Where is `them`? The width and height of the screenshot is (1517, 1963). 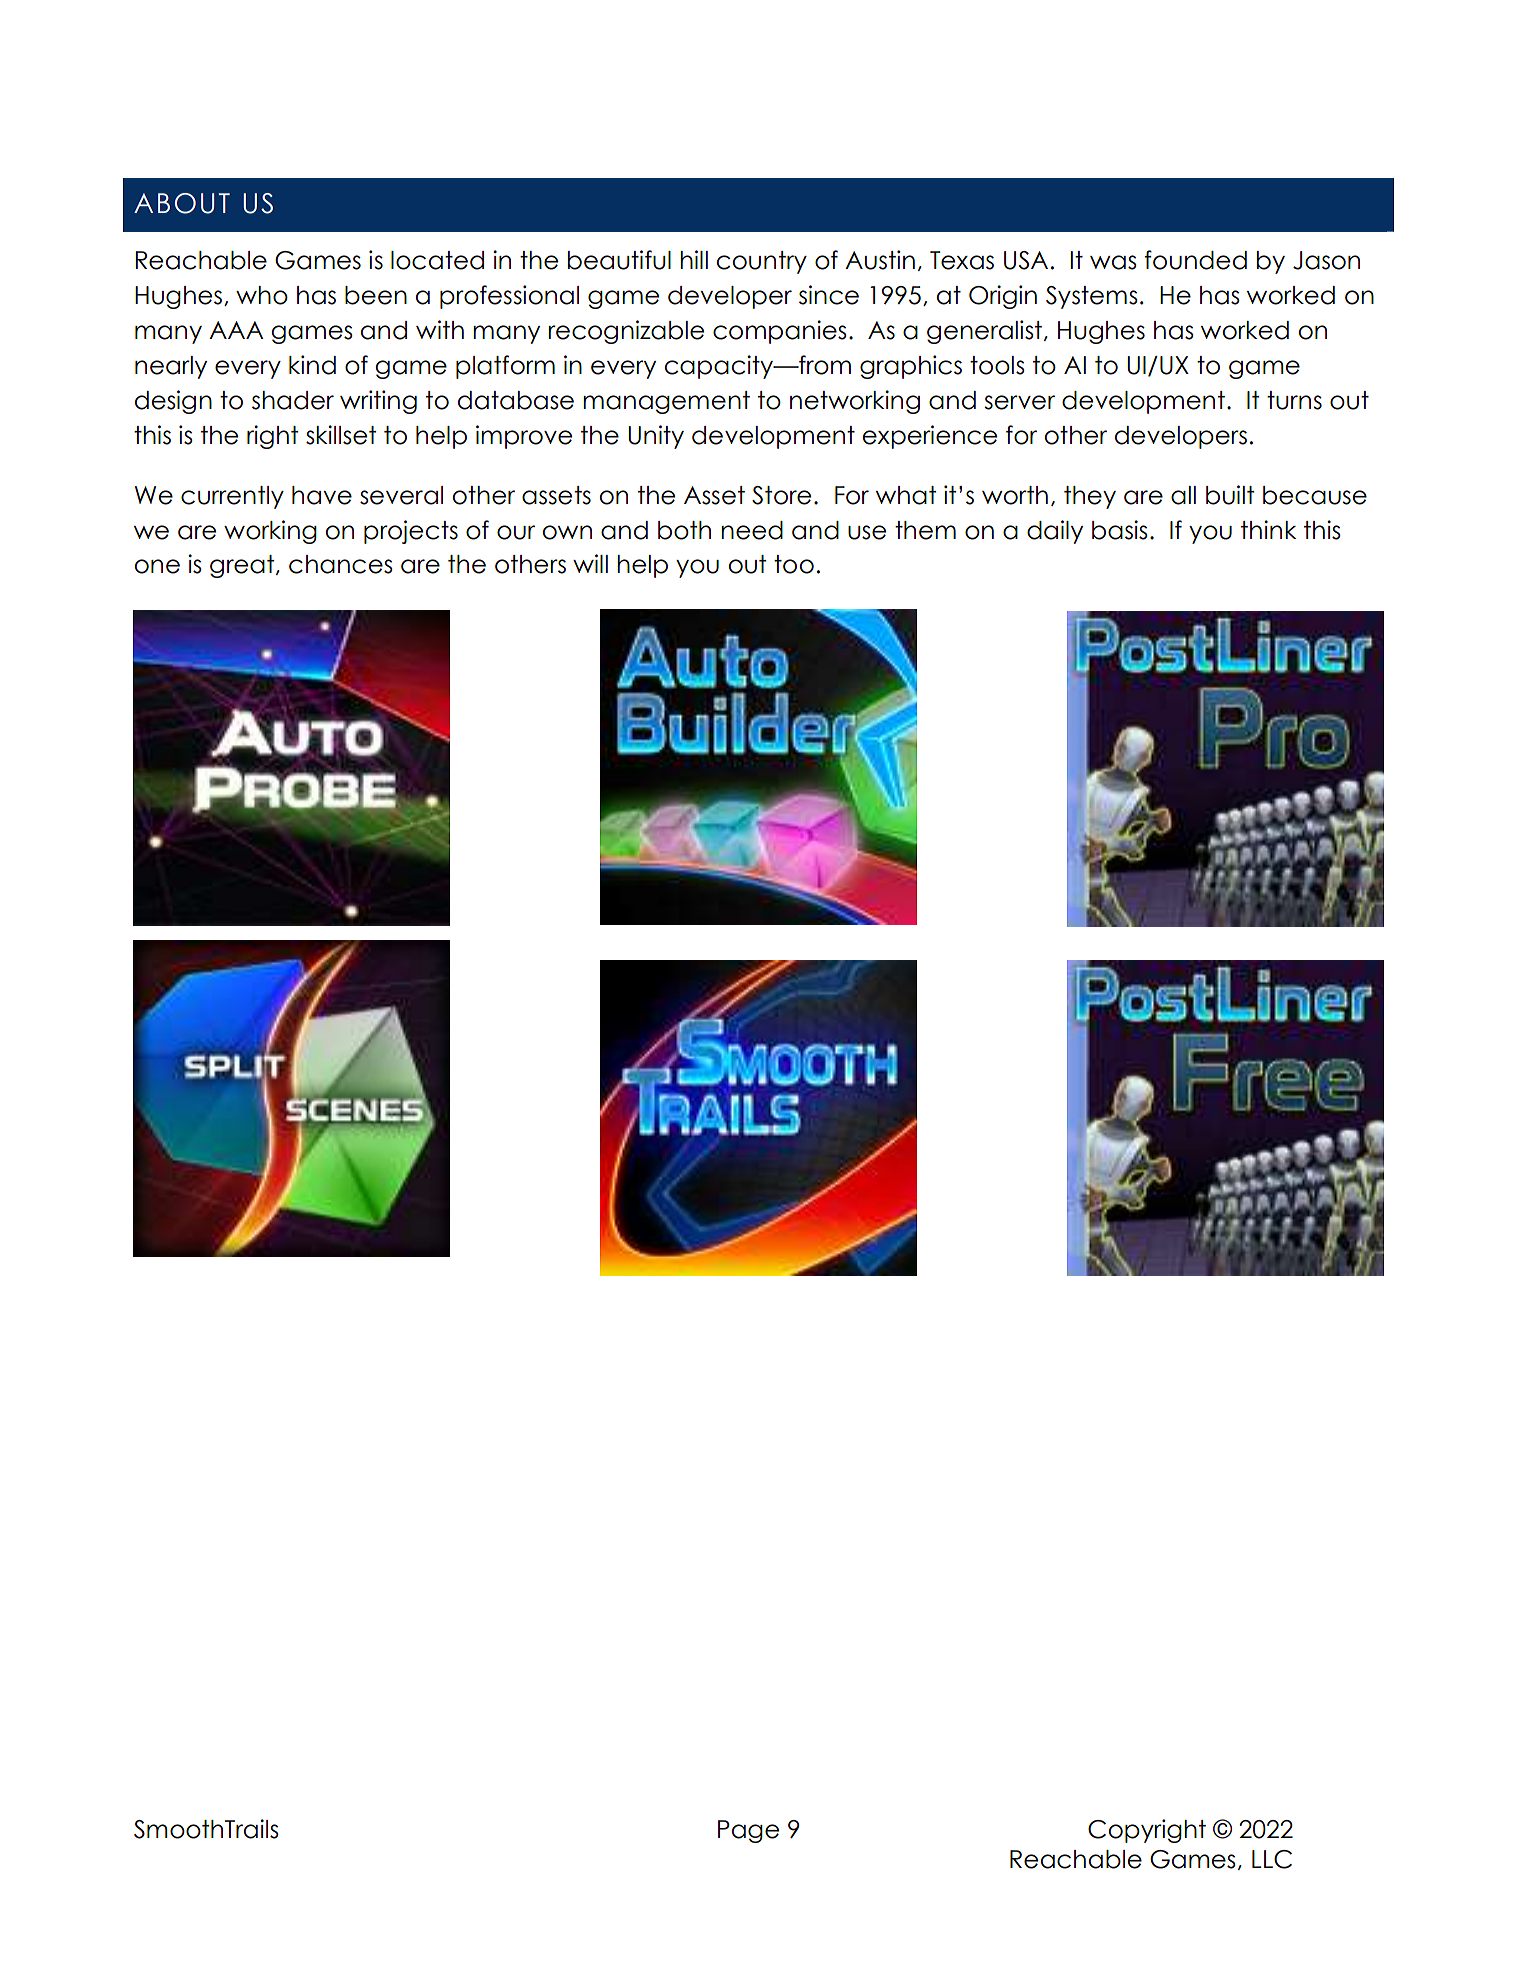 them is located at coordinates (925, 530).
